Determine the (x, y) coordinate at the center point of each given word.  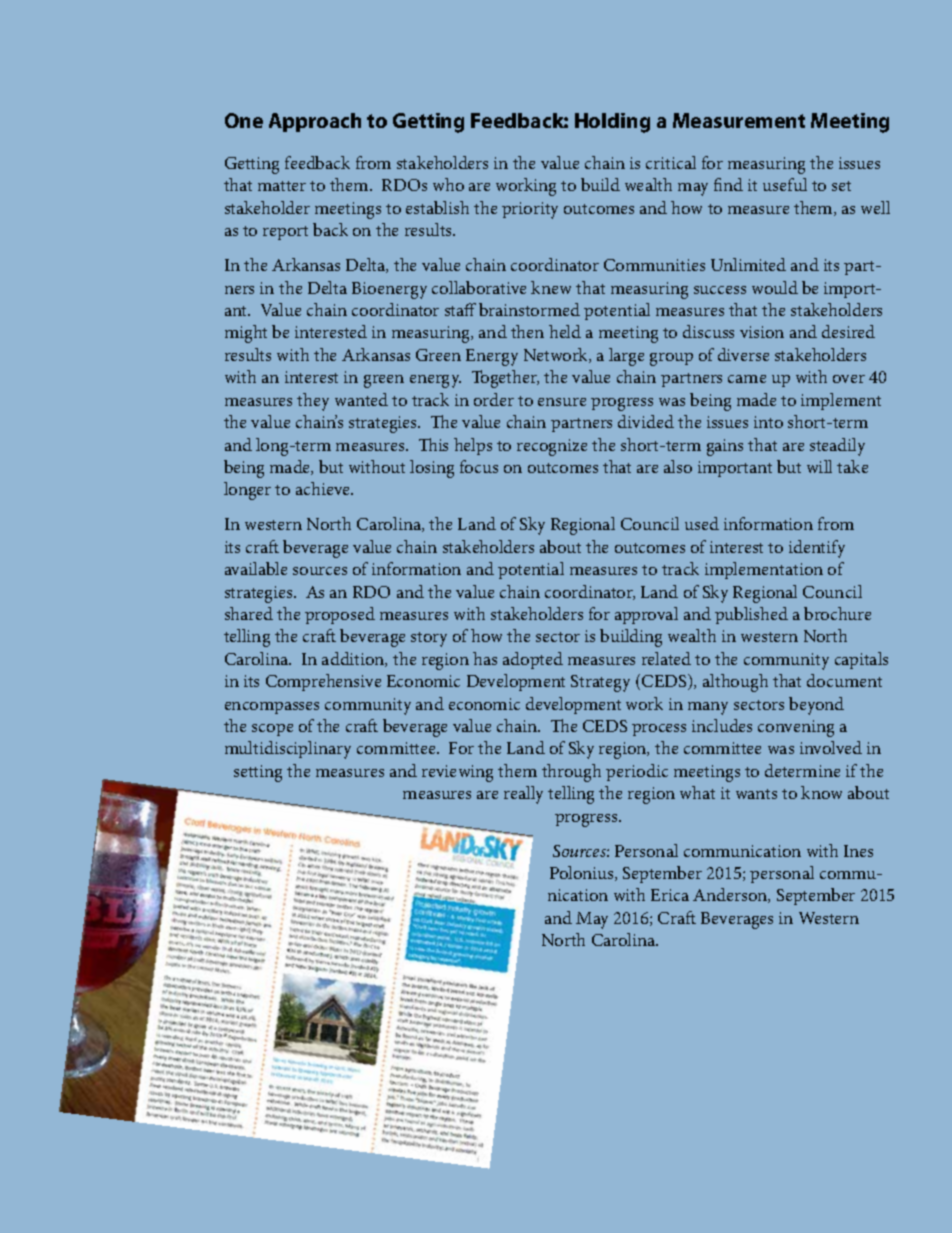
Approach (315, 122)
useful (785, 184)
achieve (324, 488)
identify (817, 549)
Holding (612, 123)
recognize (552, 447)
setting (258, 773)
